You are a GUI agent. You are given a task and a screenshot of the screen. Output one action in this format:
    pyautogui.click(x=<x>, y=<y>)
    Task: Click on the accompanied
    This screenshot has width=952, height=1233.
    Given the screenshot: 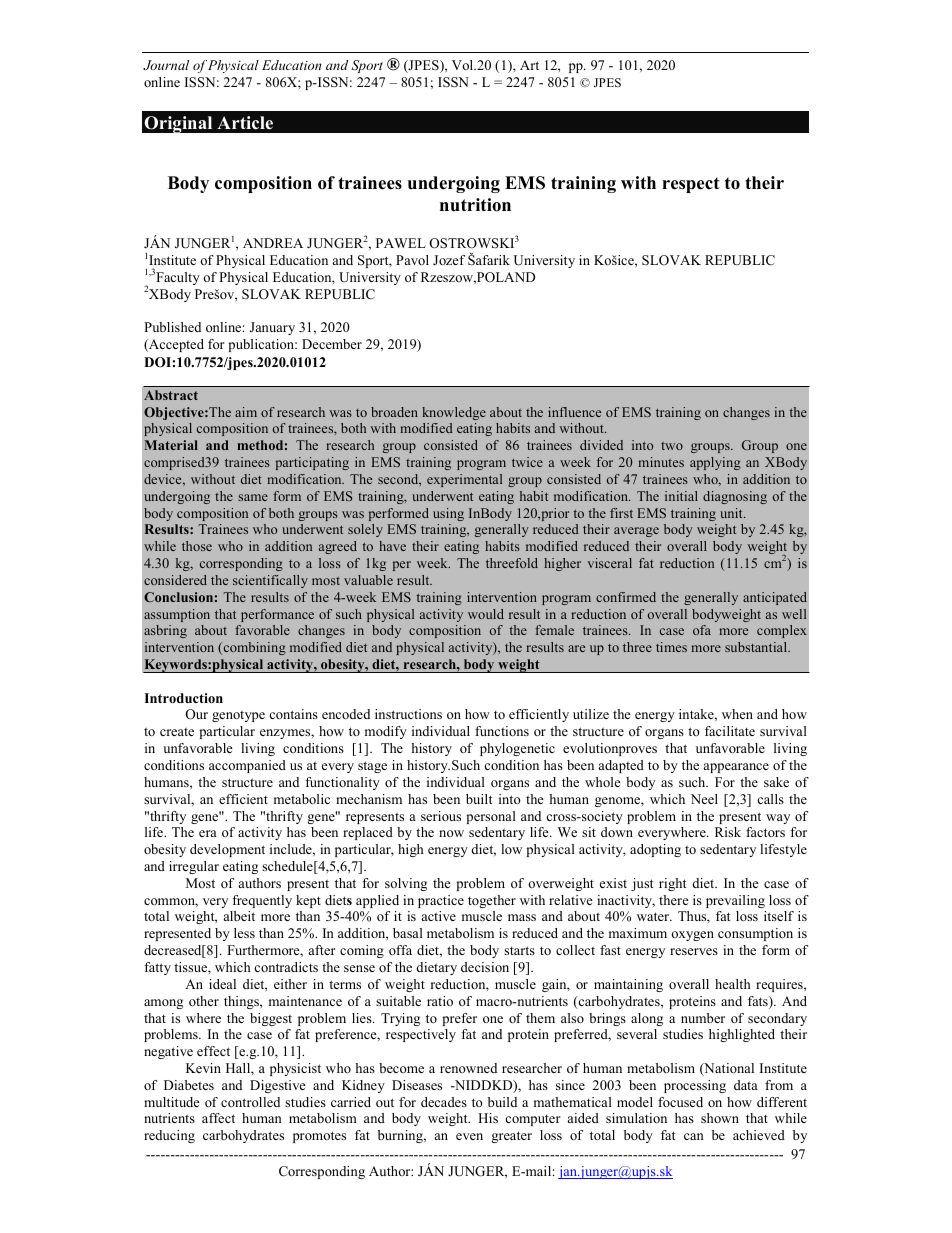 What is the action you would take?
    pyautogui.click(x=247, y=766)
